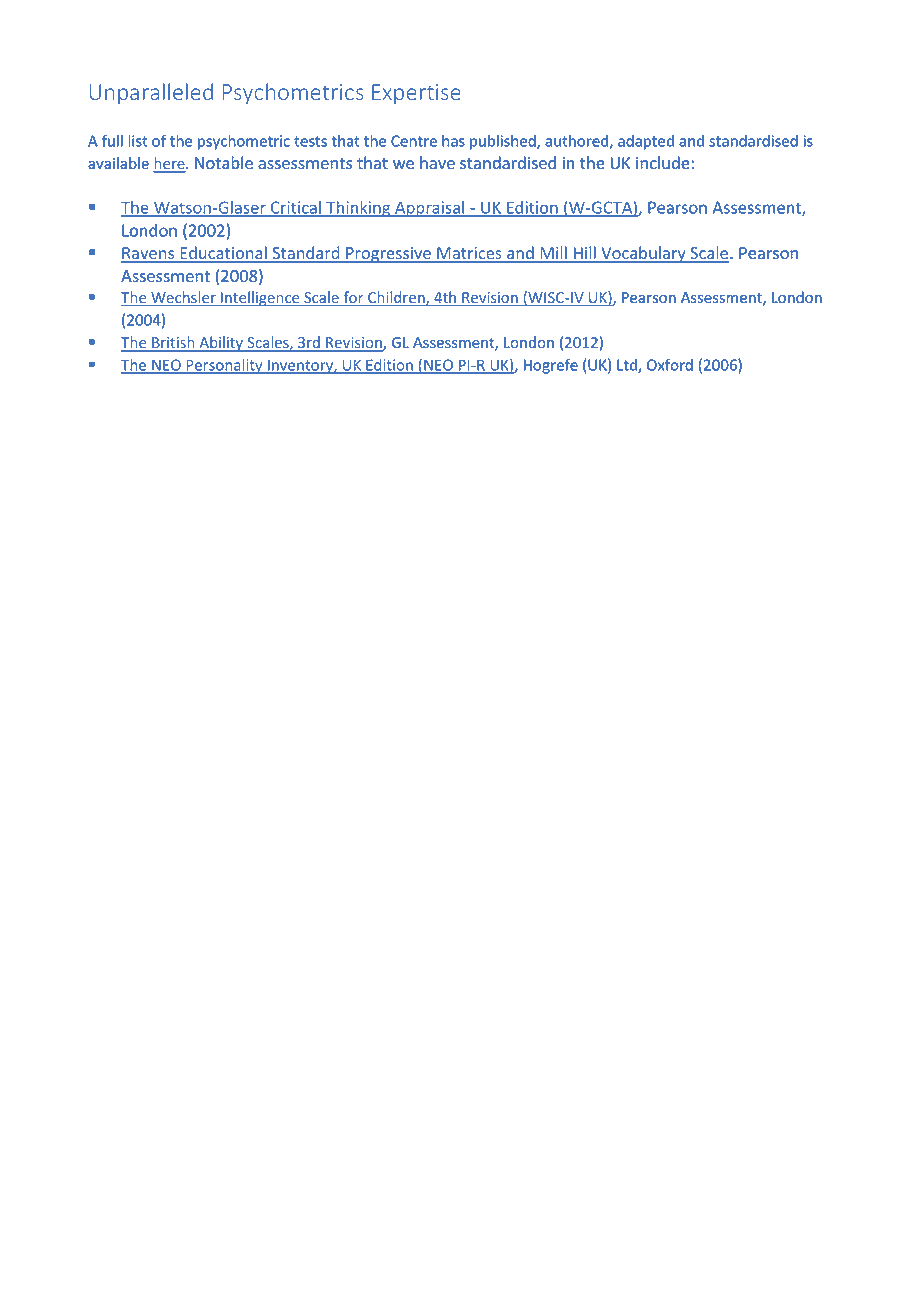 This page has width=924, height=1308. Describe the element at coordinates (183, 298) in the page. I see `Wechsler` at that location.
